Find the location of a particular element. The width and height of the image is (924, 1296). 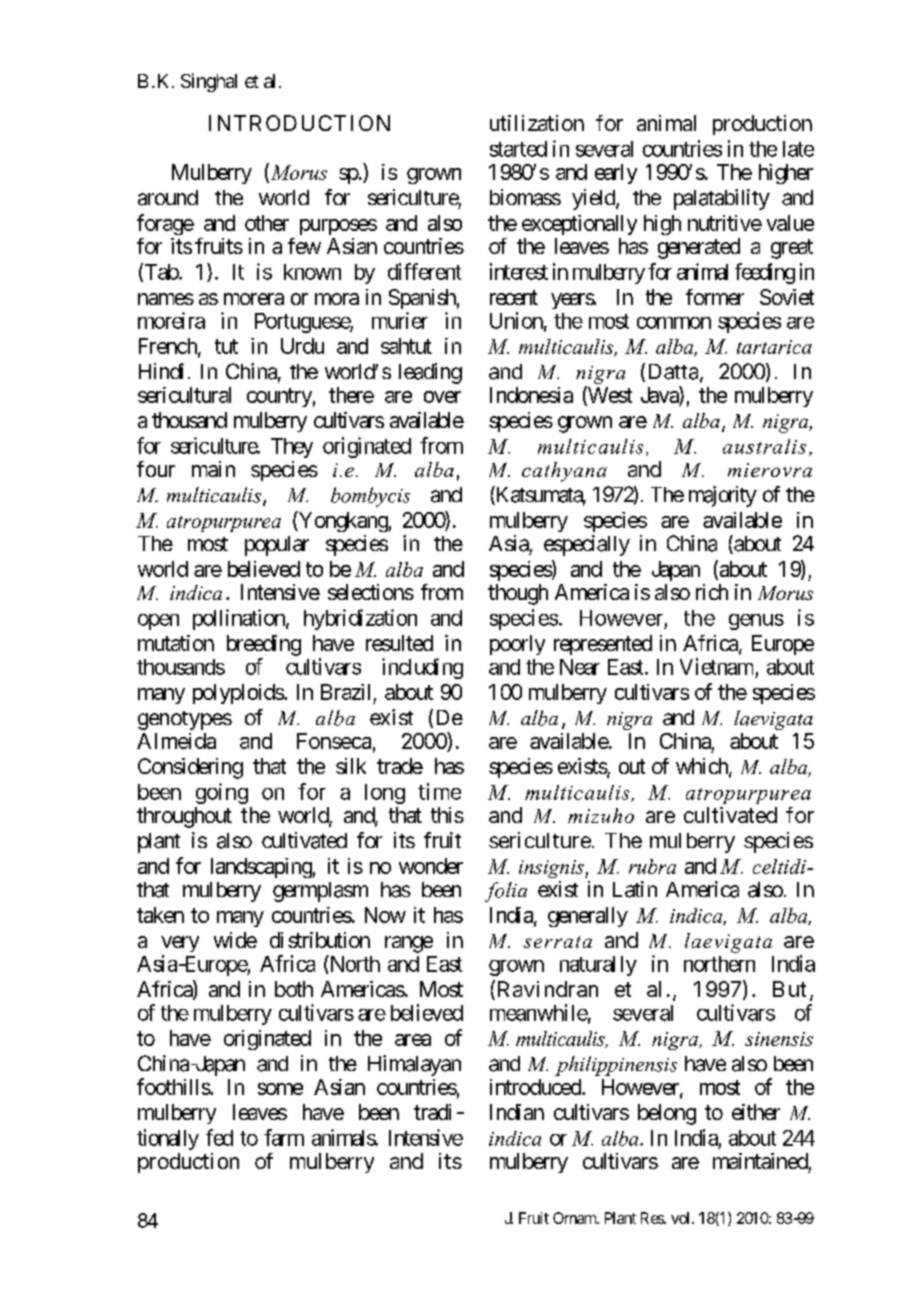

introduced is located at coordinates (536, 1087).
